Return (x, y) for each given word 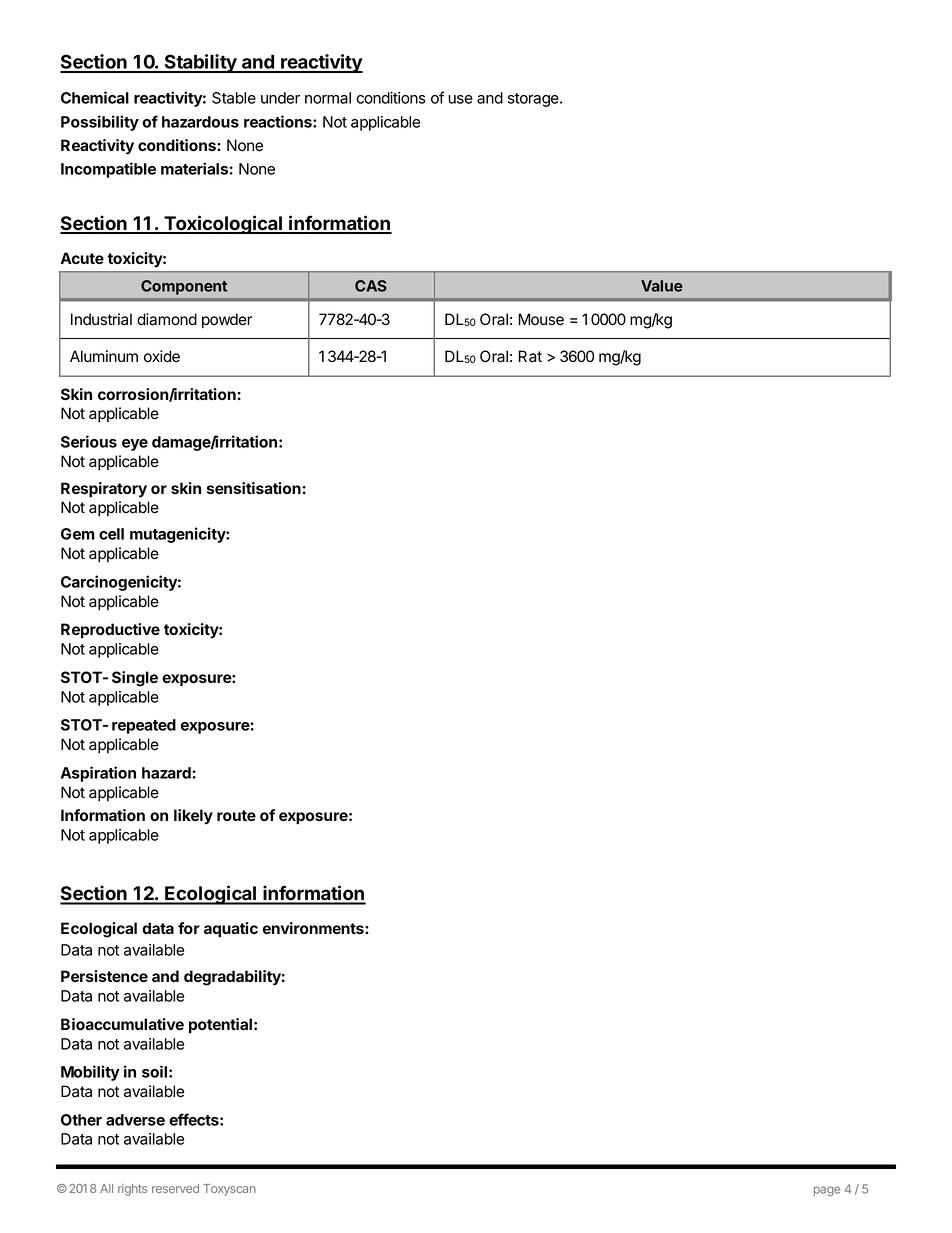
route (236, 815)
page (827, 1191)
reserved (175, 1188)
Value (662, 286)
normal (328, 98)
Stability (200, 63)
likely (193, 817)
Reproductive (110, 631)
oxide (162, 356)
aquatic (231, 930)
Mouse (541, 319)
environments (314, 928)
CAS (371, 286)
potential (220, 1026)
